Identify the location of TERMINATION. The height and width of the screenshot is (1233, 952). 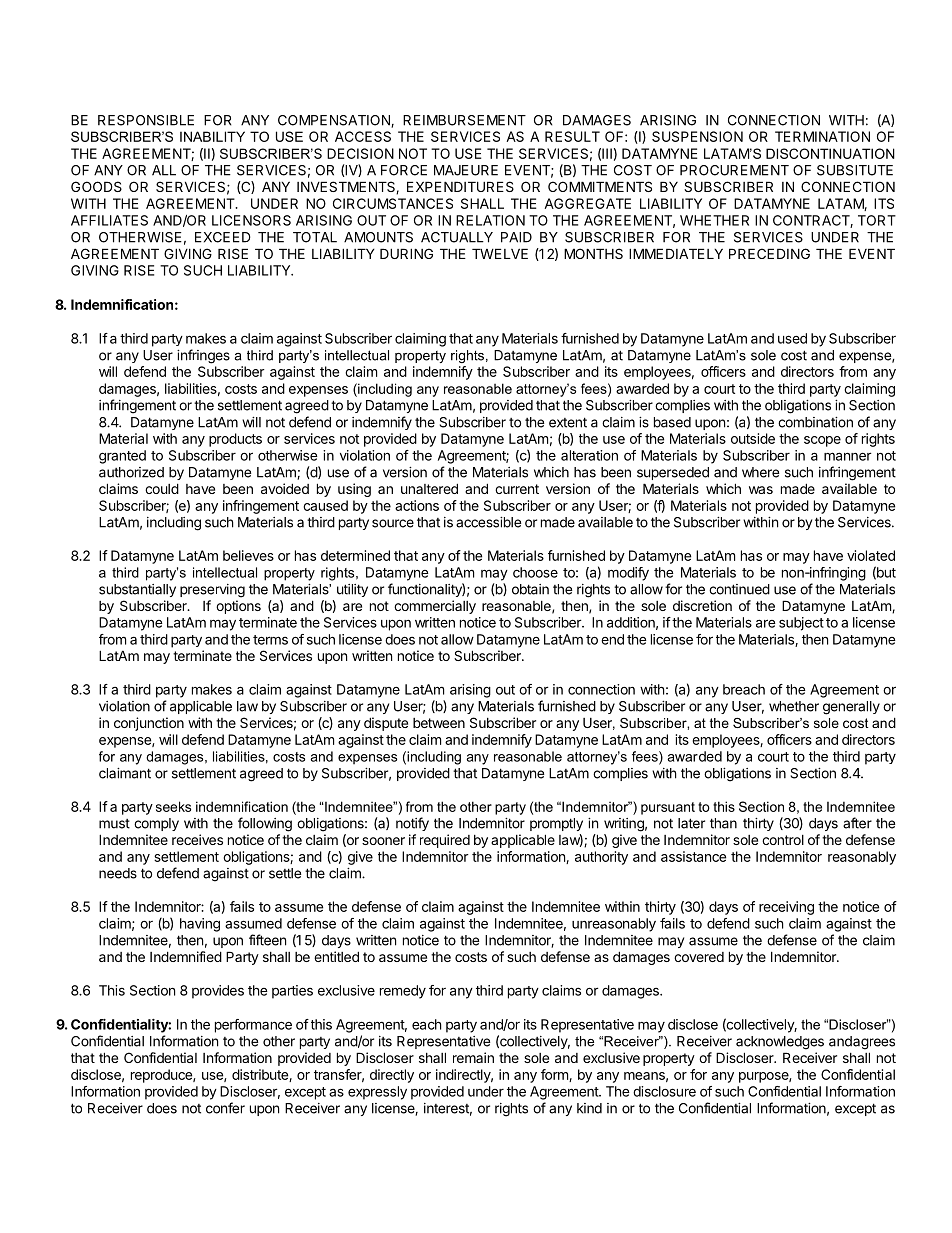
(822, 136).
